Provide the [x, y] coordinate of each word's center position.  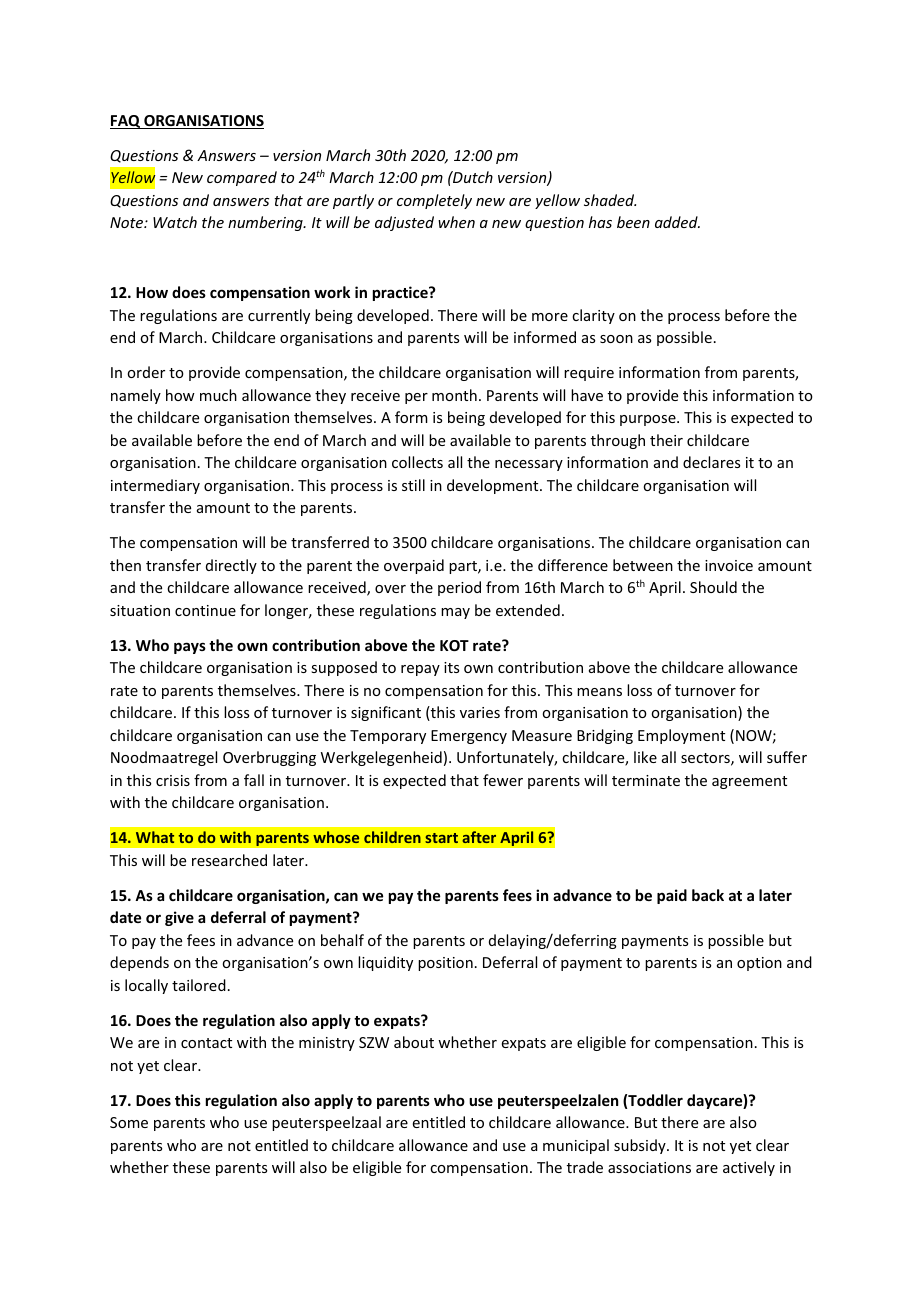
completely [434, 201]
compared [242, 178]
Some [129, 1122]
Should [713, 587]
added [677, 222]
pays [190, 648]
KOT [454, 645]
